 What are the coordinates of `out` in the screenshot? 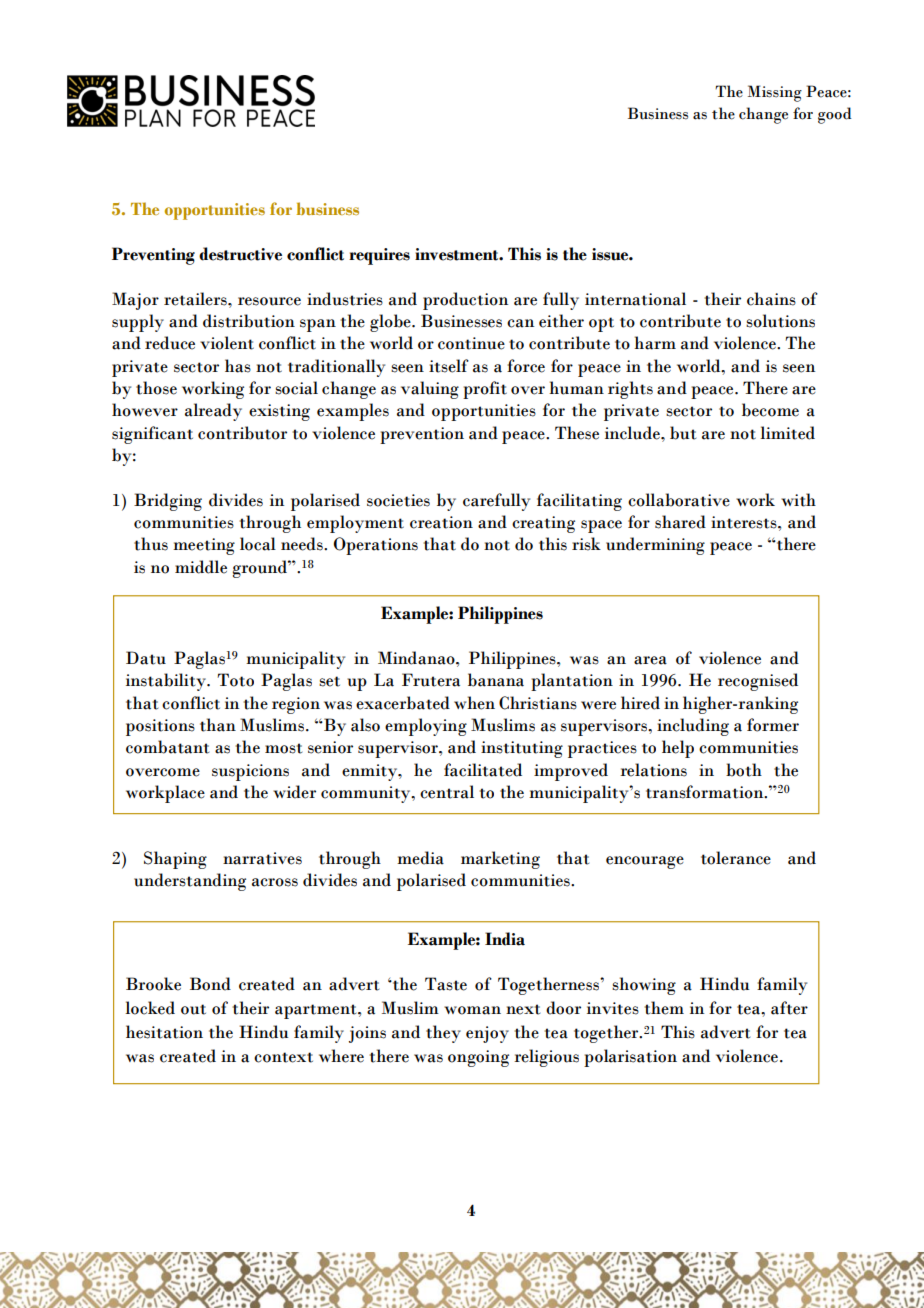 It's located at (193, 1009).
